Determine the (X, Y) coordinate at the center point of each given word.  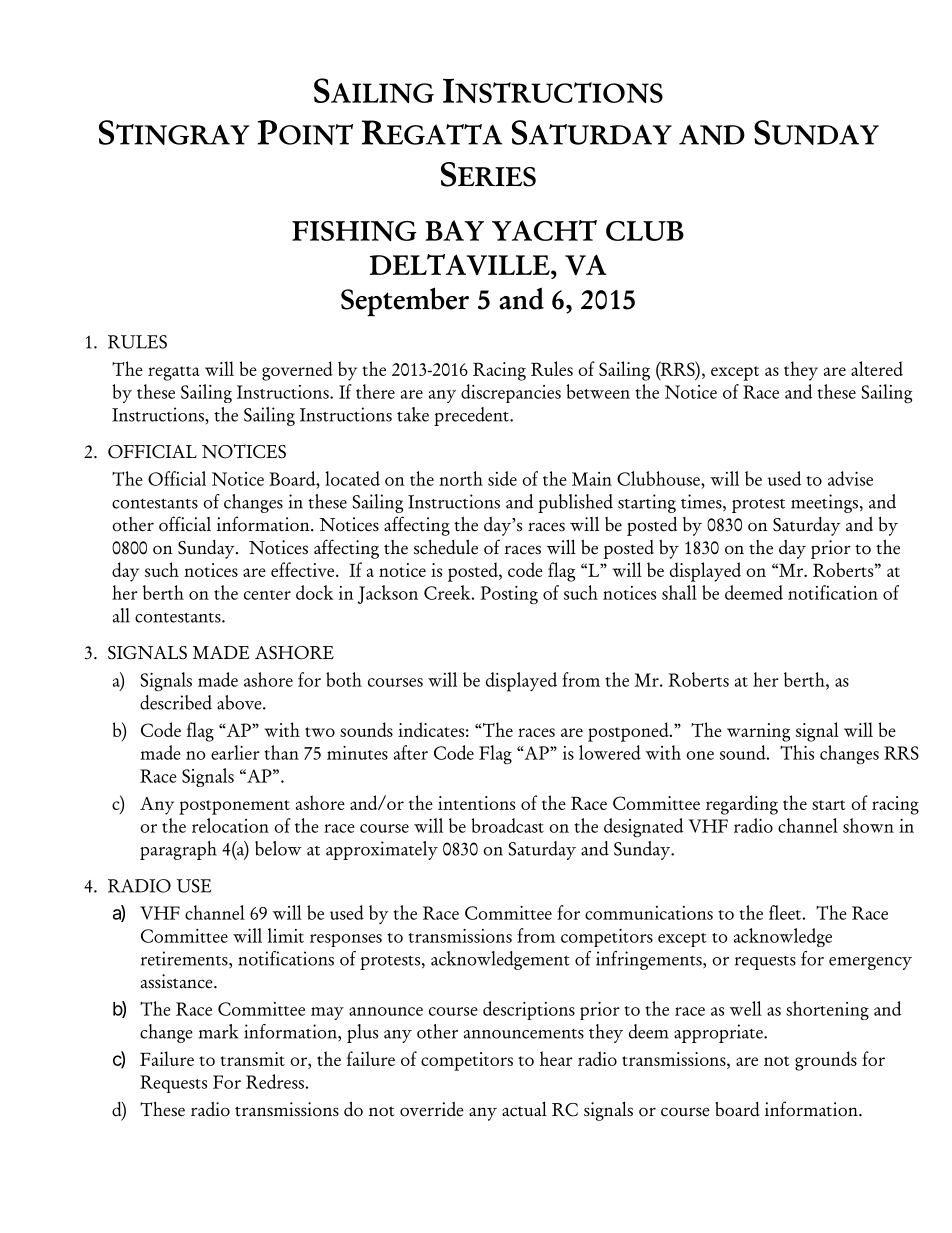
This (797, 752)
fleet (785, 912)
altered (877, 368)
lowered (610, 752)
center (267, 595)
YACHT (544, 230)
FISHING (354, 231)
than (281, 752)
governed (297, 371)
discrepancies (511, 393)
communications (649, 913)
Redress (275, 1081)
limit (286, 935)
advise (850, 478)
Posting (509, 595)
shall (679, 592)
